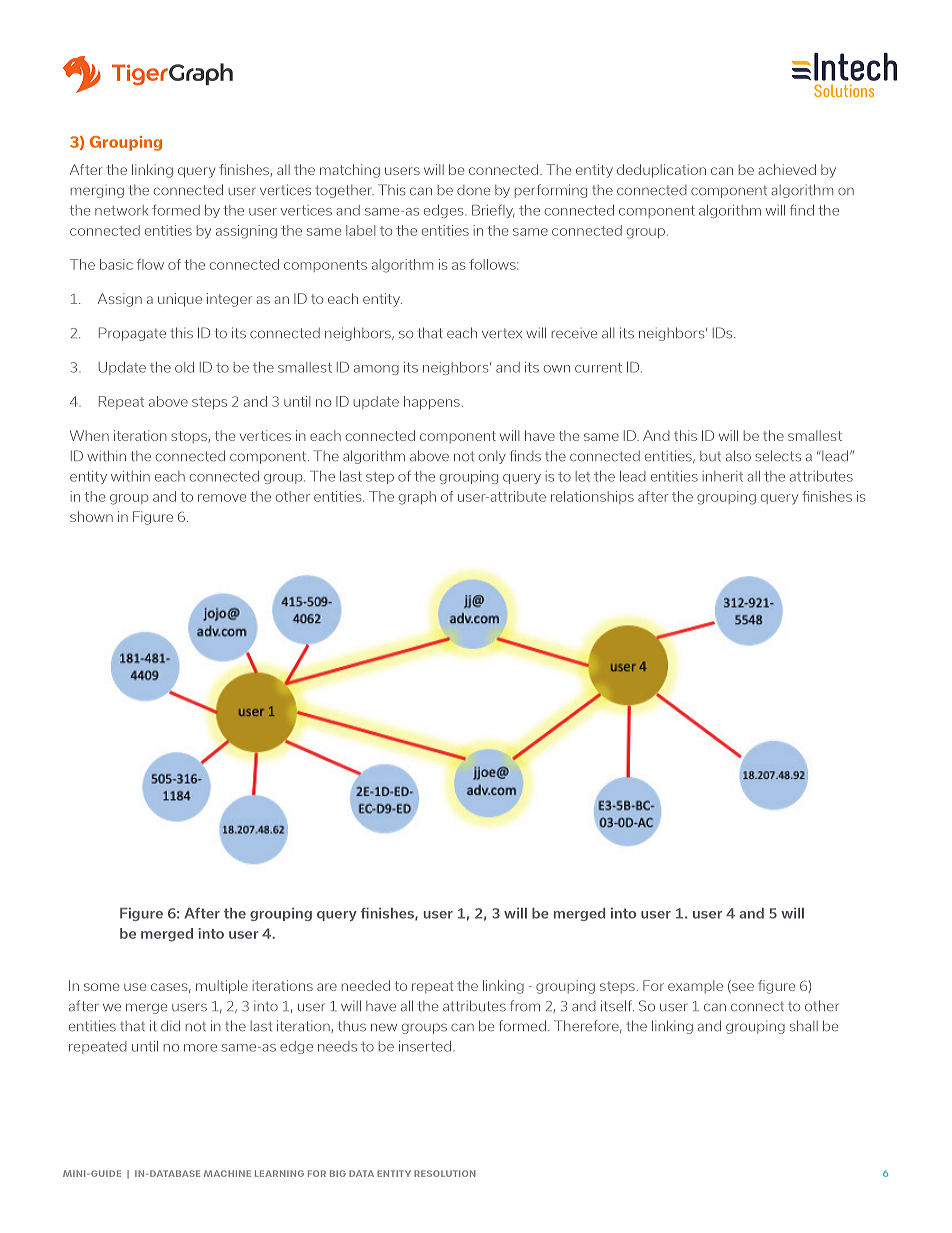 This screenshot has width=952, height=1233. What do you see at coordinates (417, 498) in the screenshot?
I see `graph` at bounding box center [417, 498].
